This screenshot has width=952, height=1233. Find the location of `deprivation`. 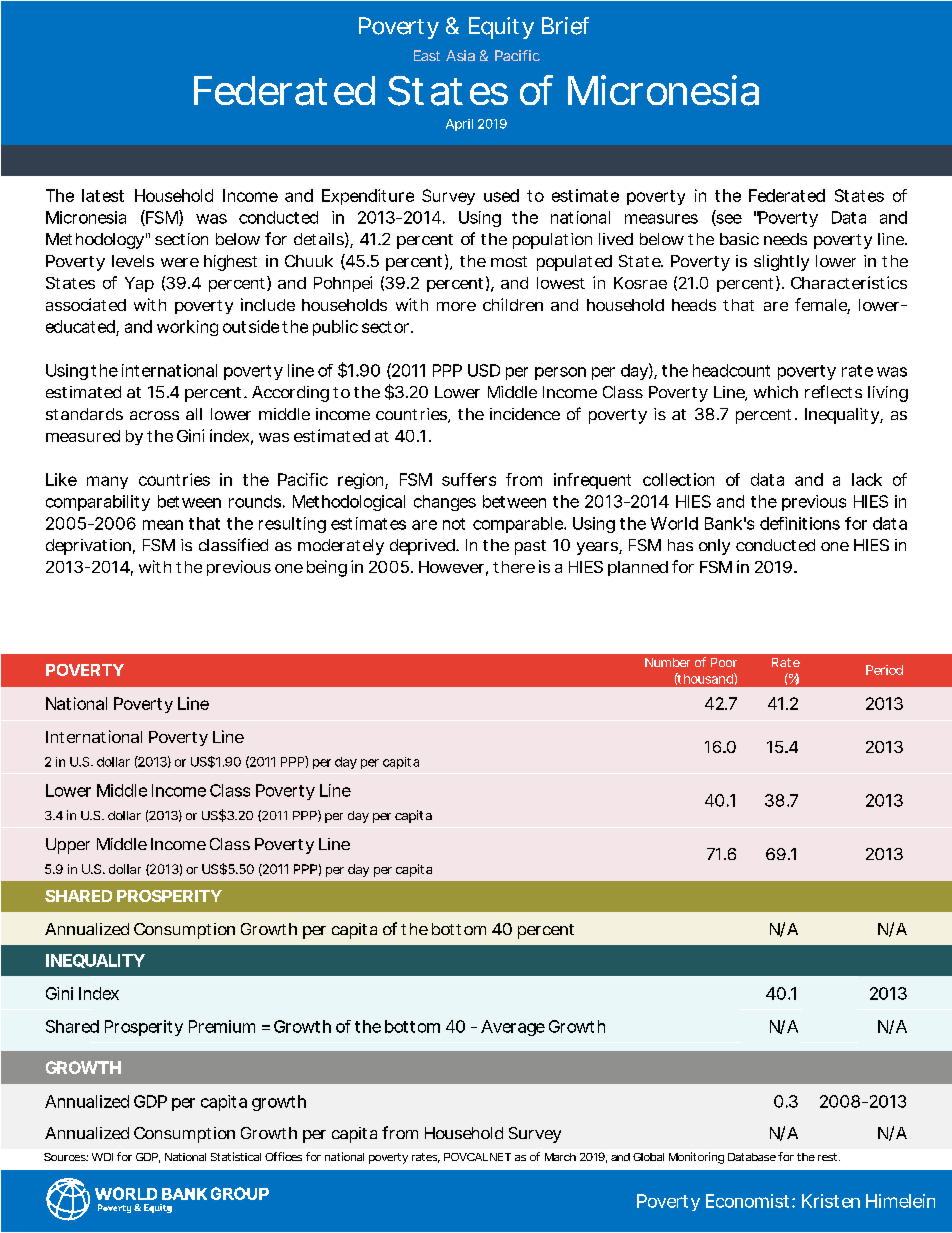

deprivation is located at coordinates (88, 547).
